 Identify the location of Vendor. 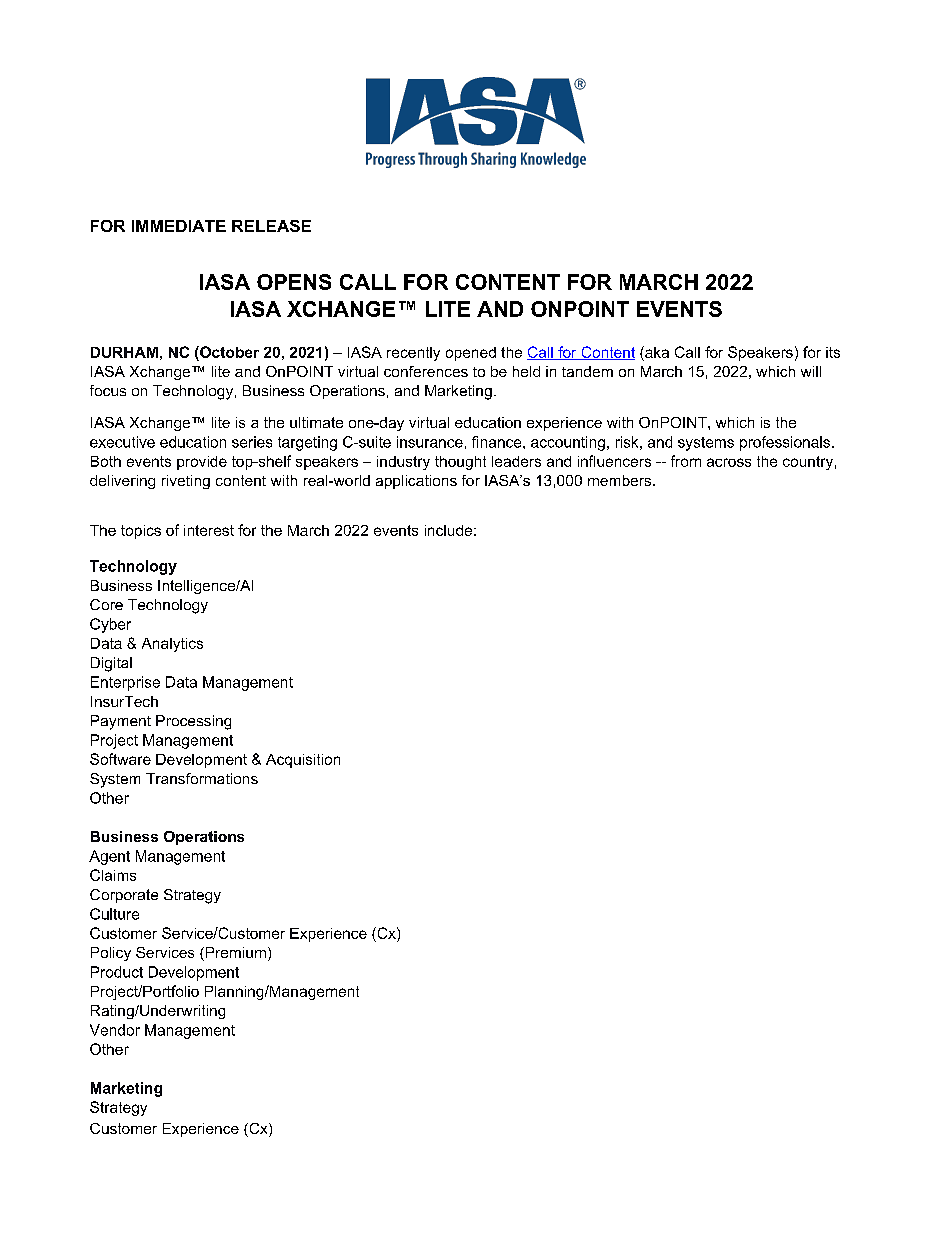
(115, 1030).
